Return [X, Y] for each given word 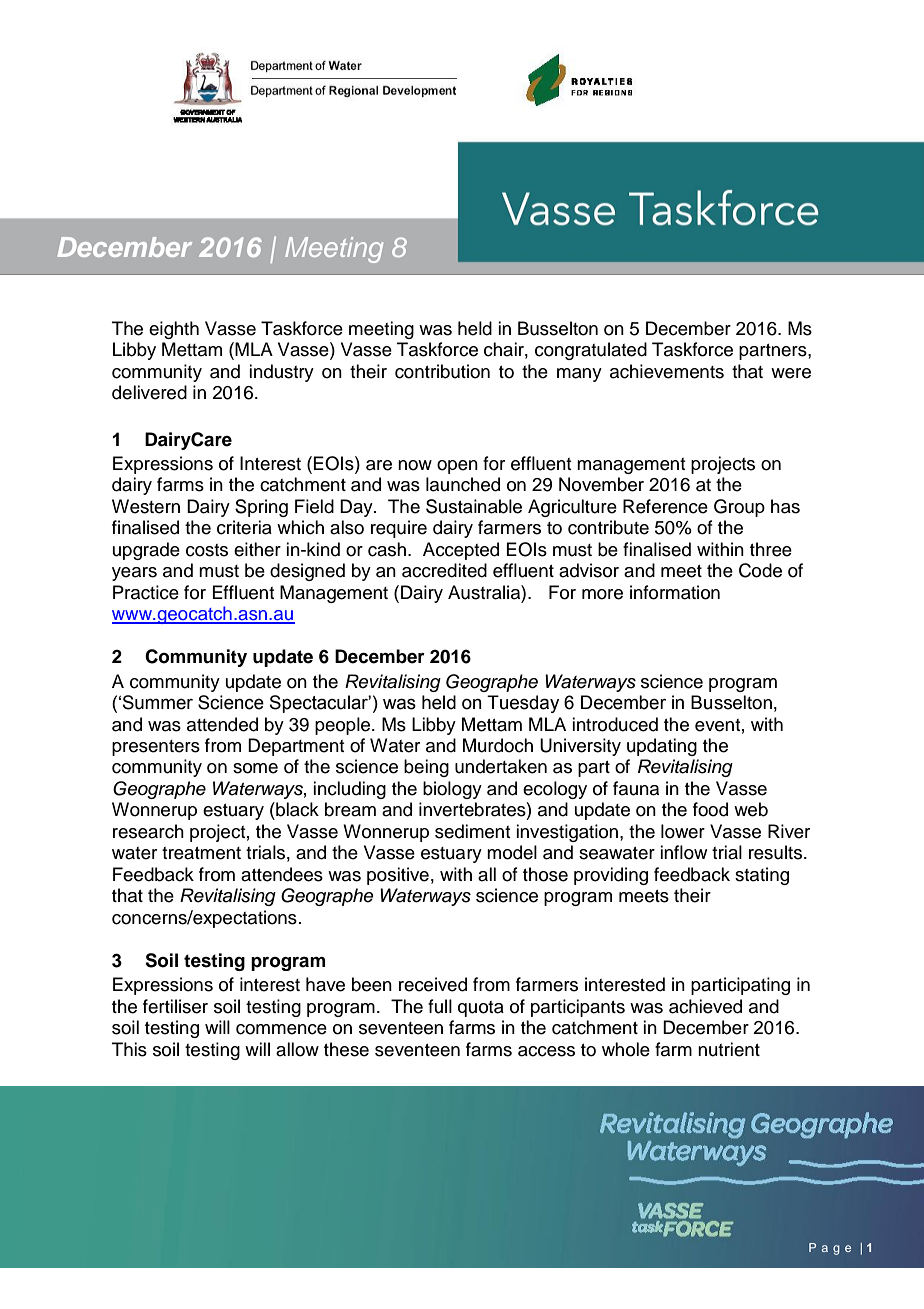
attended [222, 724]
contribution [442, 371]
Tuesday [523, 704]
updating [662, 747]
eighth [174, 330]
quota [481, 1009]
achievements [667, 371]
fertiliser [175, 1006]
